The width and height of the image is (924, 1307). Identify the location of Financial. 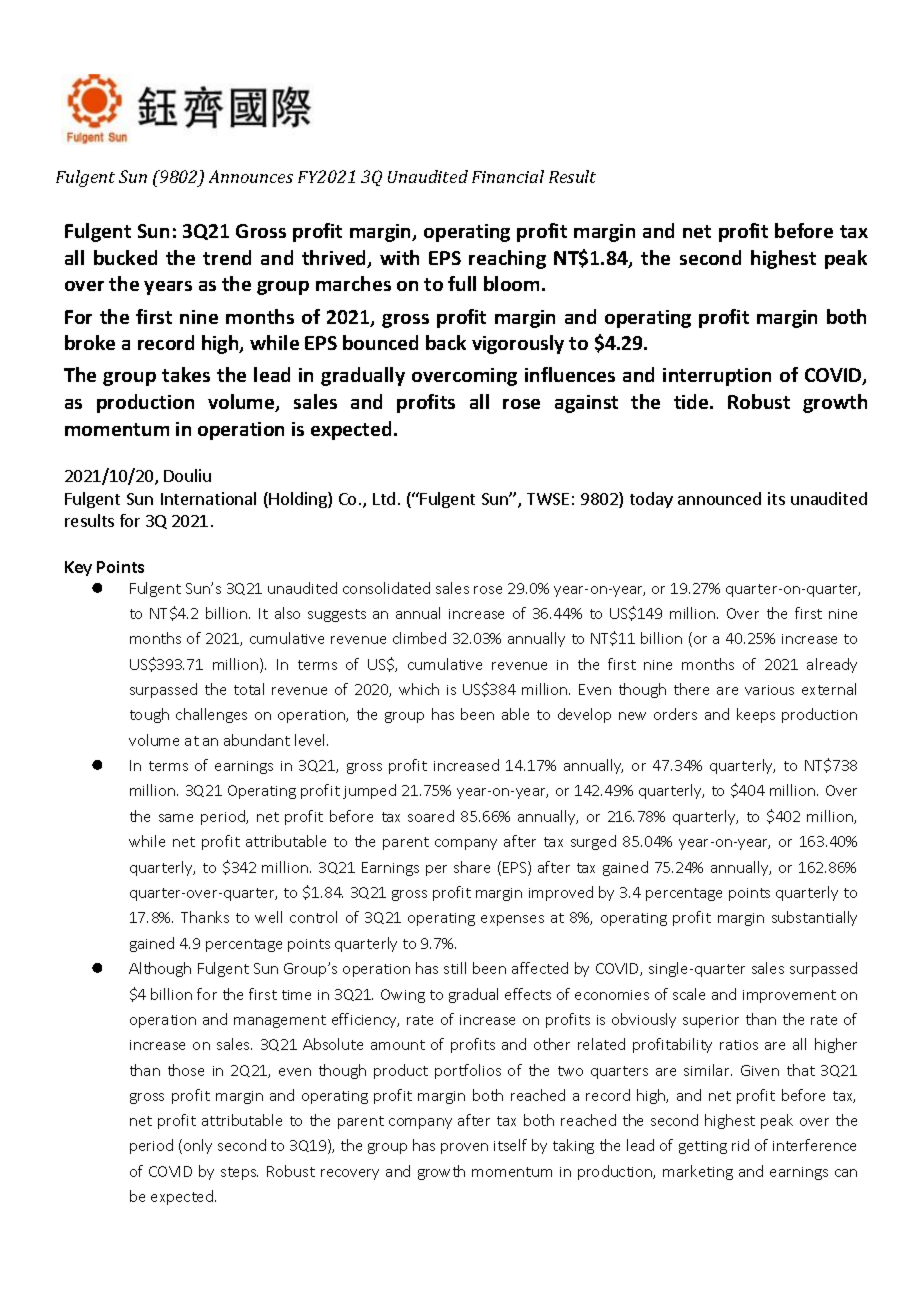
(508, 176).
